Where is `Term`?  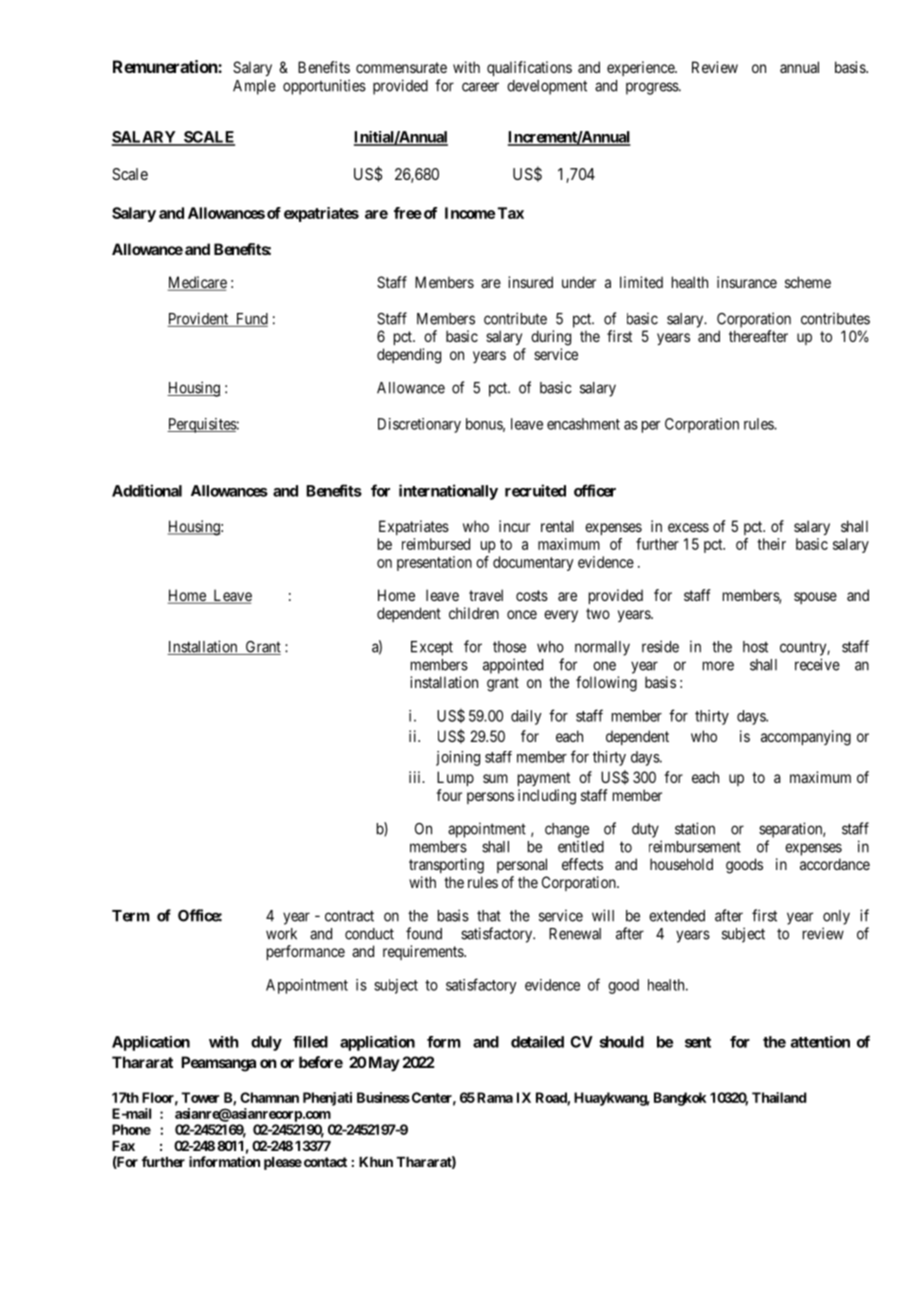 Term is located at coordinates (131, 916).
